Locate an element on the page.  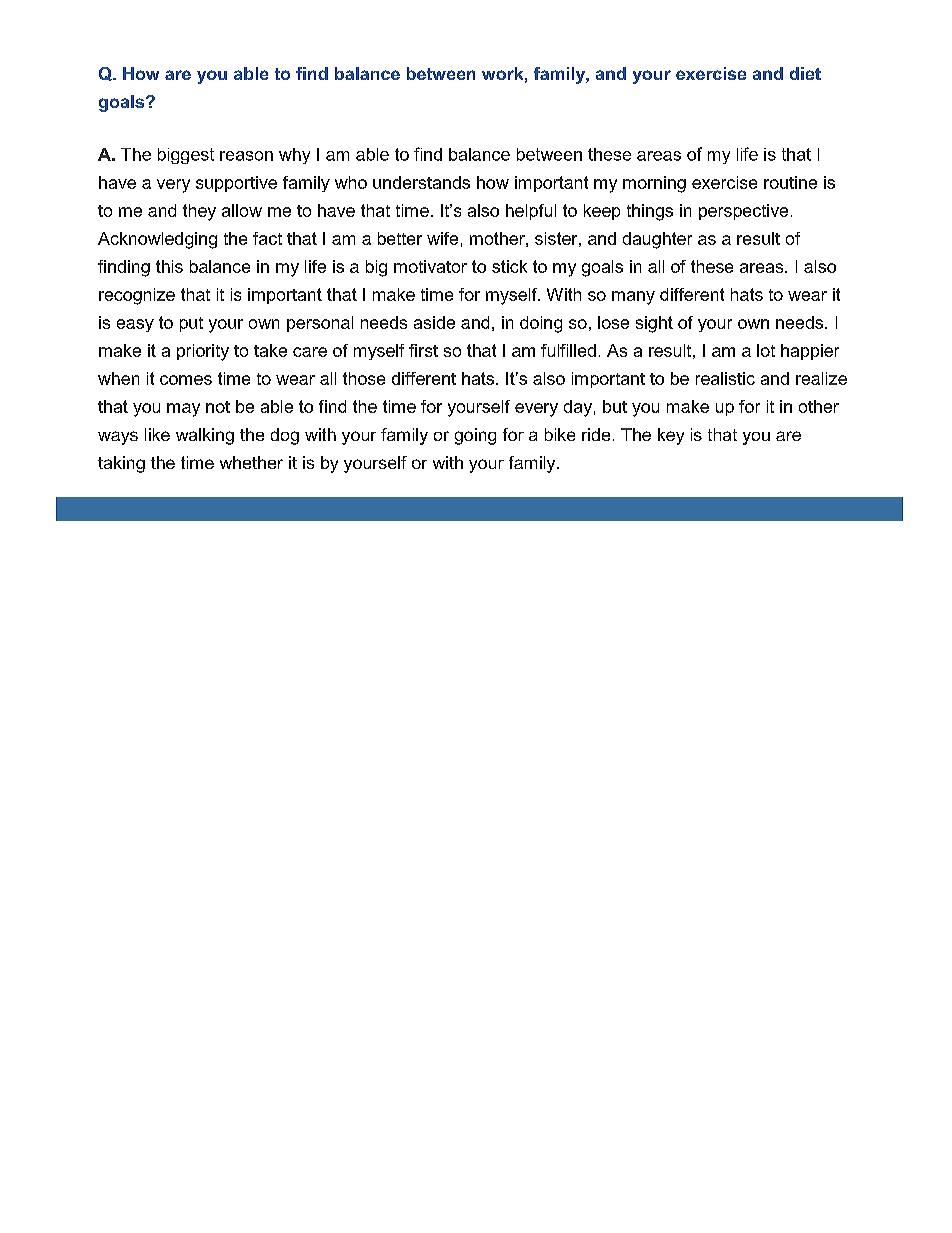
why is located at coordinates (294, 156).
